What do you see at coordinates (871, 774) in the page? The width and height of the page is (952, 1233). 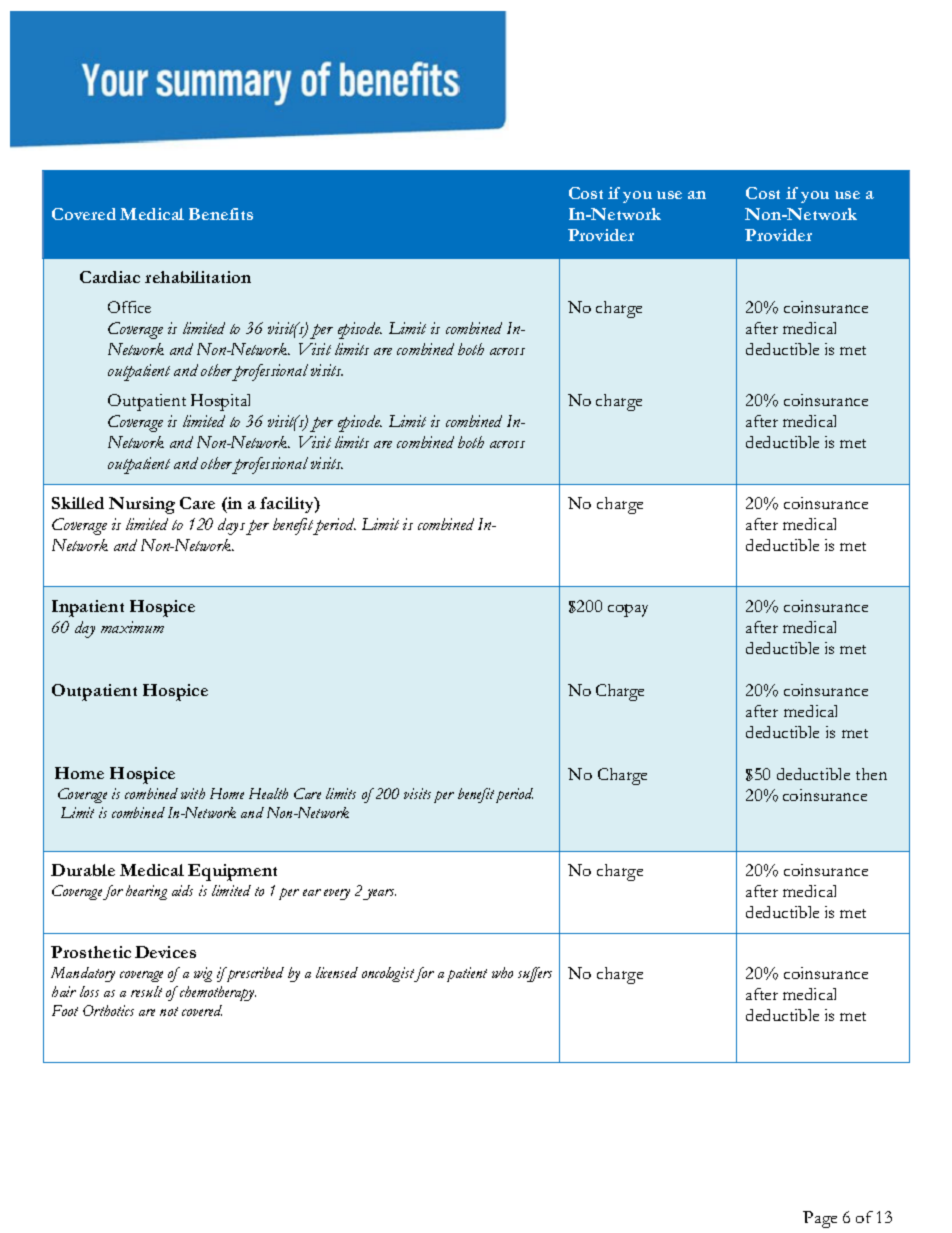 I see `then` at bounding box center [871, 774].
